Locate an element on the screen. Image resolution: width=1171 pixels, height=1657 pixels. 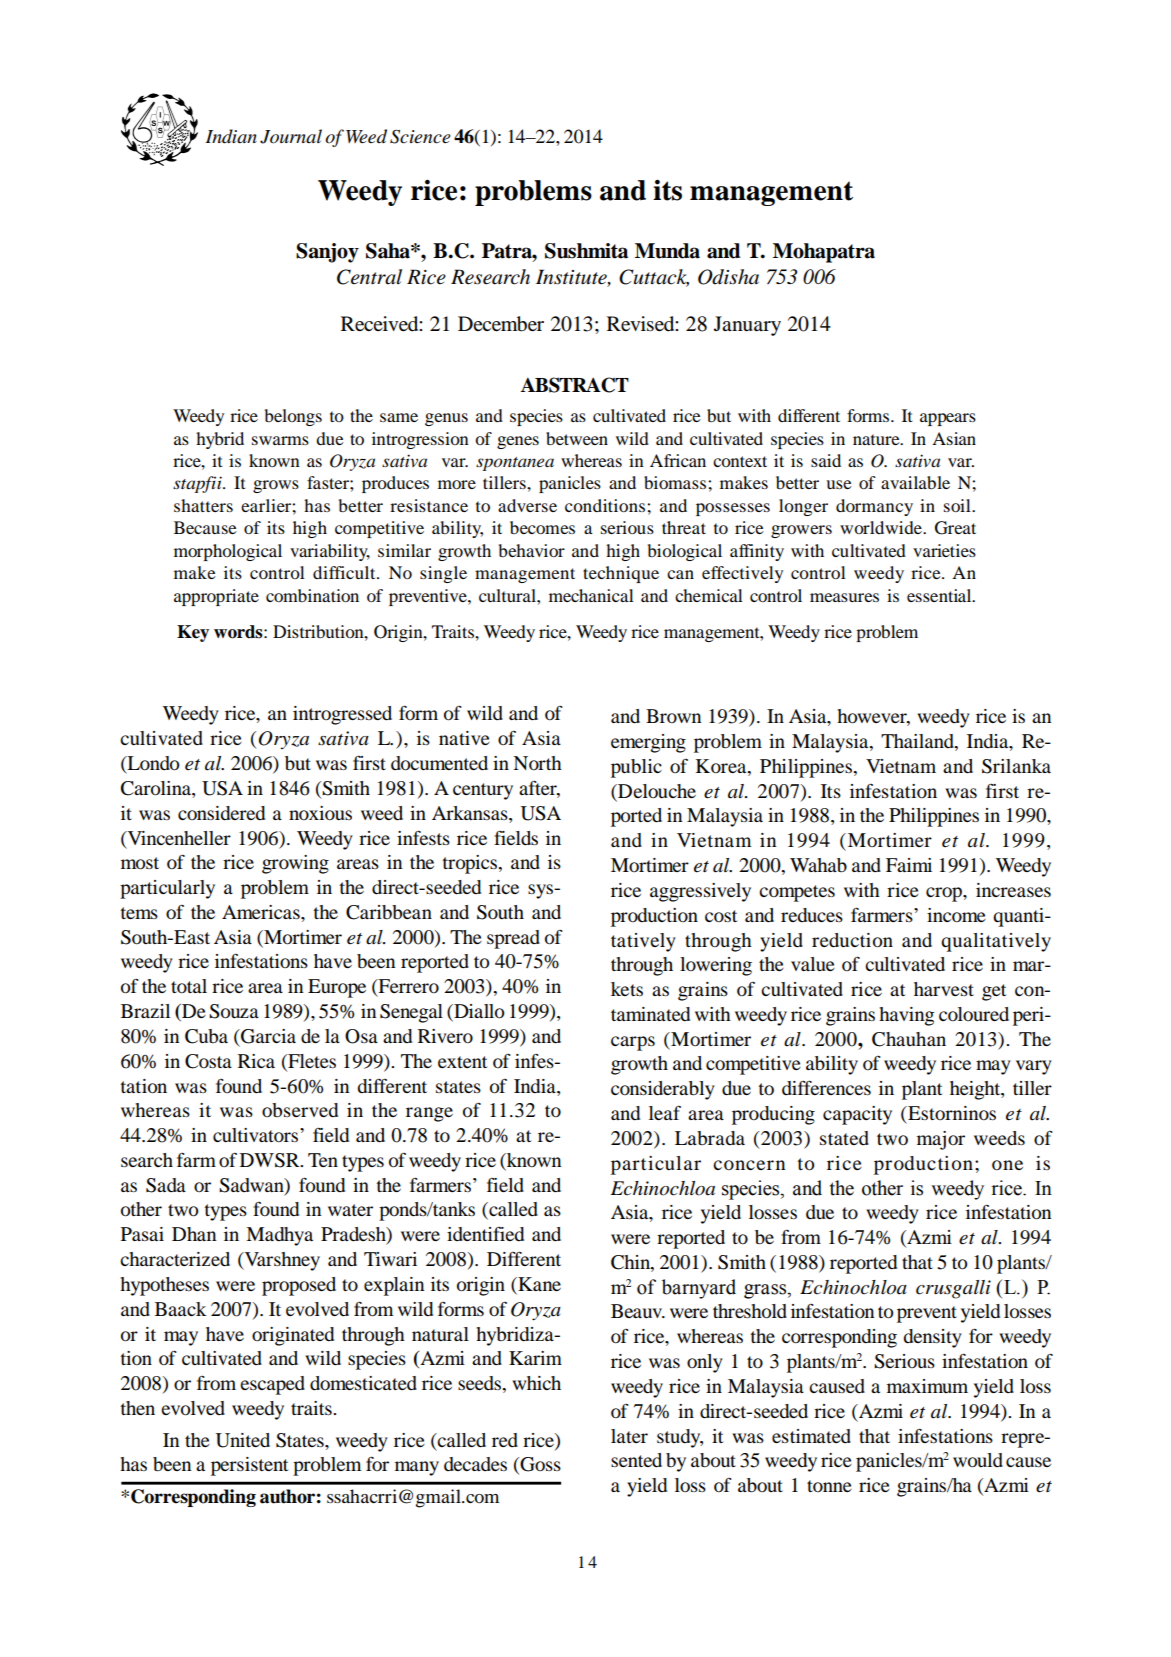
later is located at coordinates (629, 1436).
